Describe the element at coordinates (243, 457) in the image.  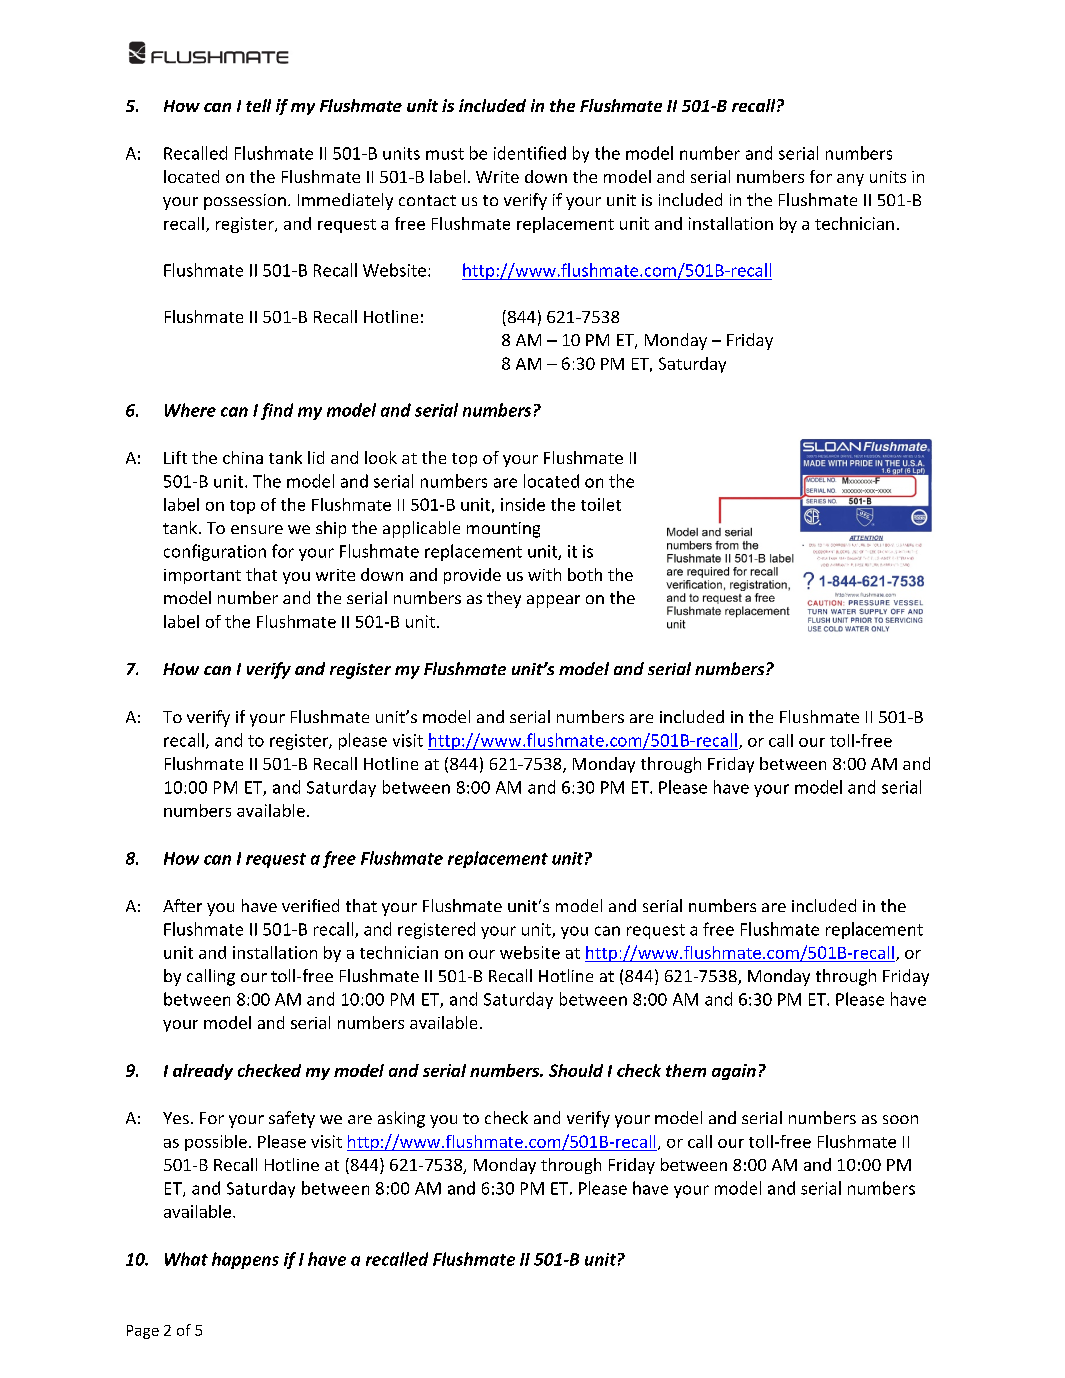
I see `china` at that location.
